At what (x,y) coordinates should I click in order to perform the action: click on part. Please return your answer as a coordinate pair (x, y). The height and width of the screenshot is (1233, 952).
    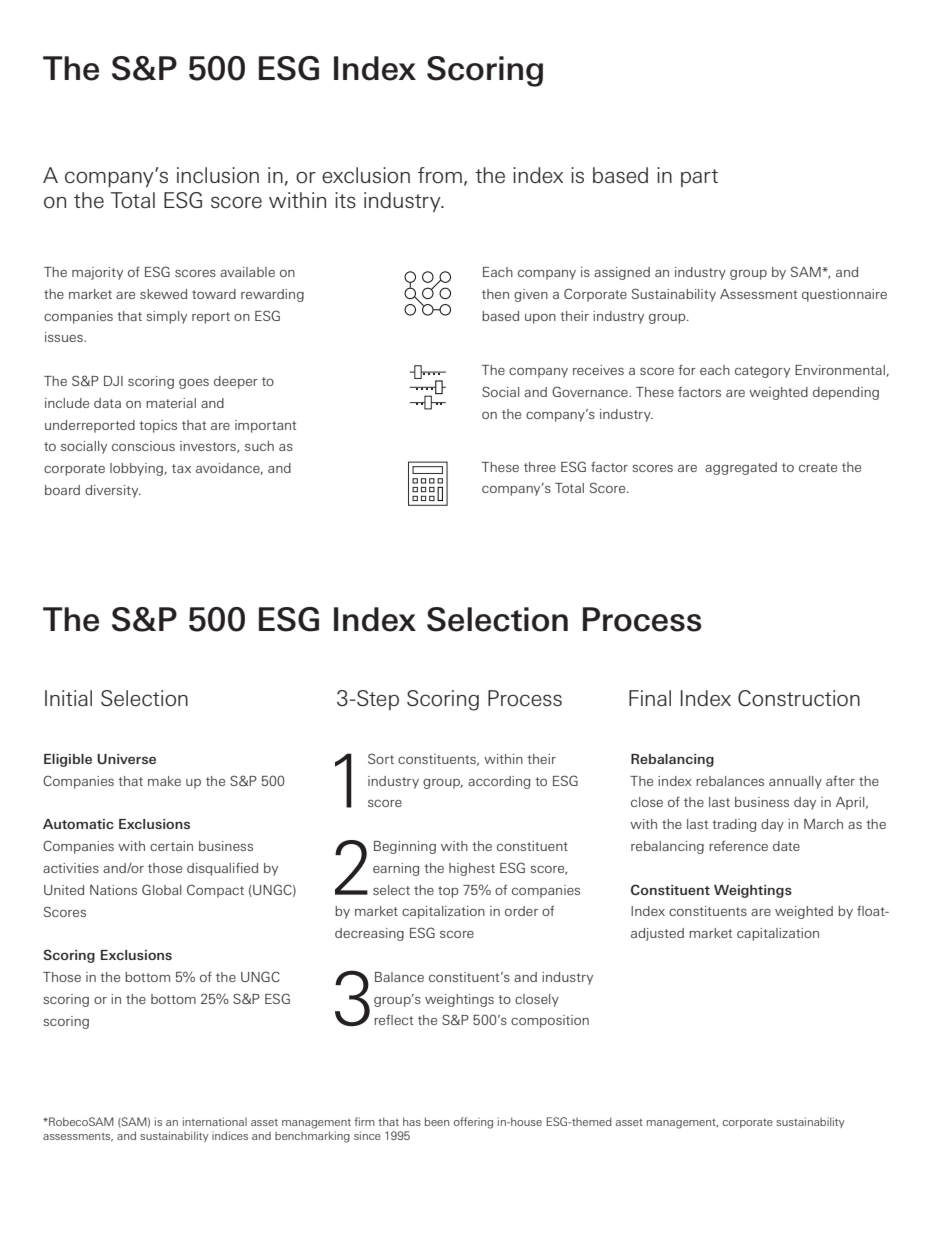
    Looking at the image, I should click on (699, 178).
